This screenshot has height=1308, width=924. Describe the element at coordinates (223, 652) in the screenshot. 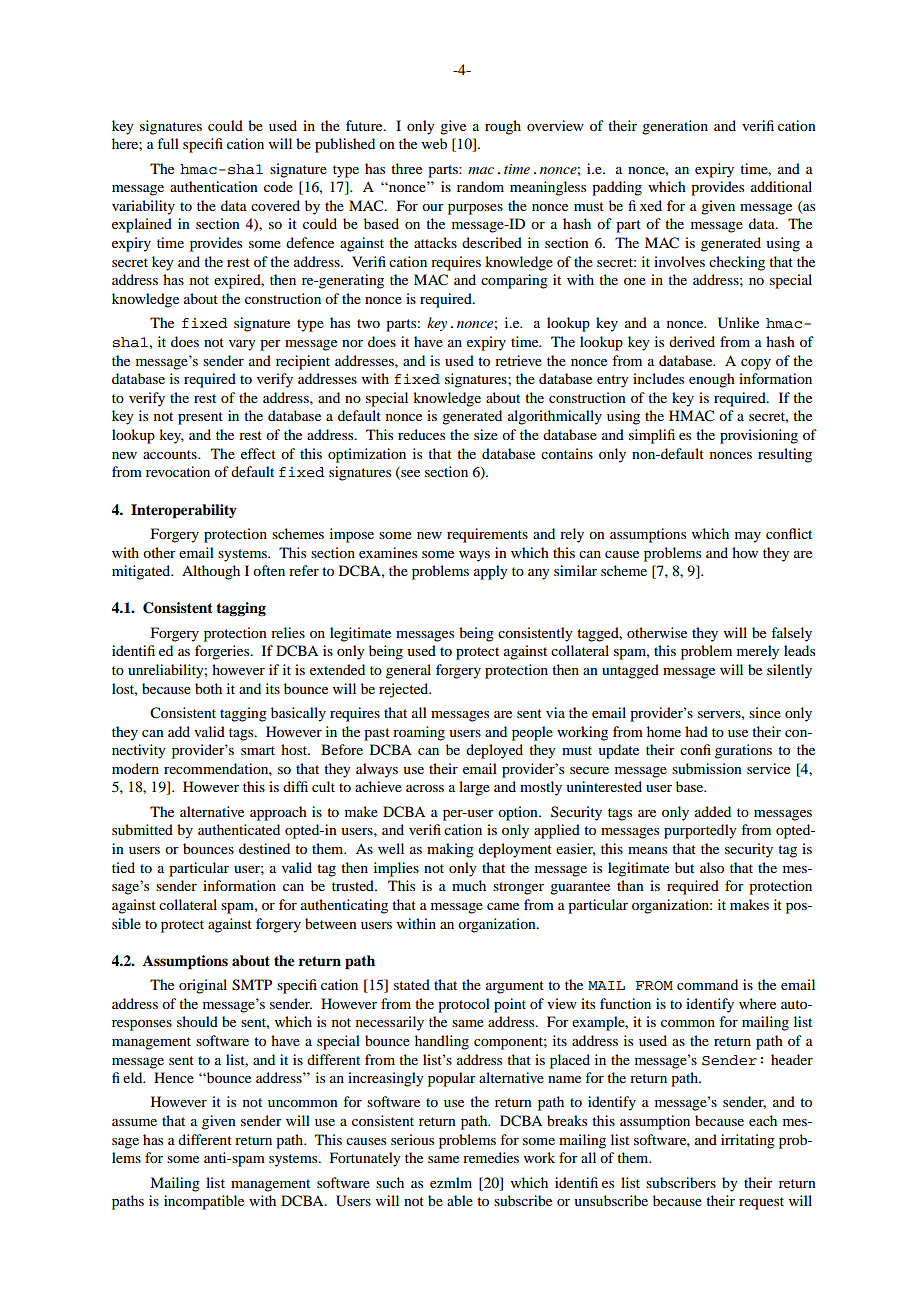

I see `forgeries` at that location.
